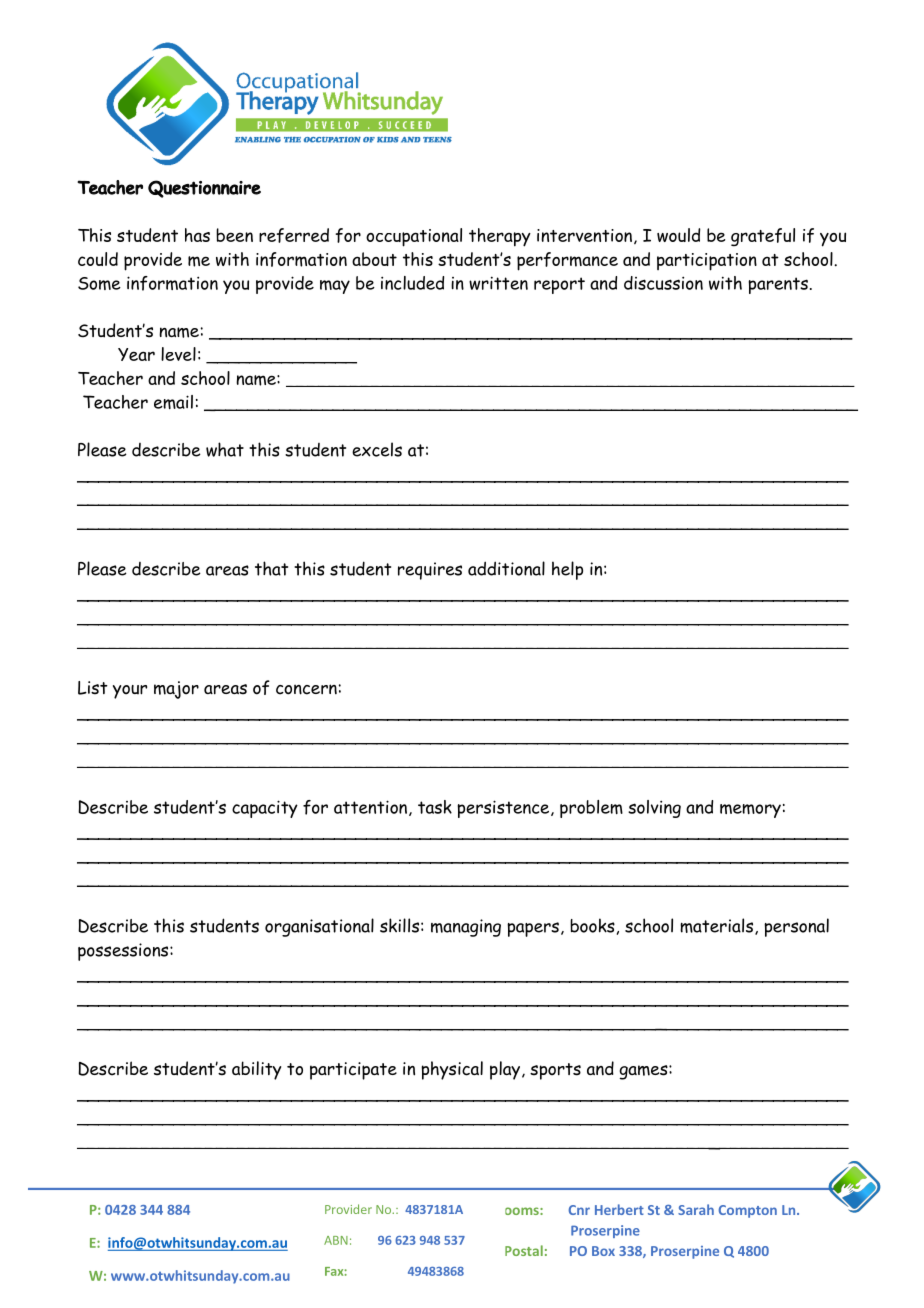  I want to click on memory, so click(750, 811).
